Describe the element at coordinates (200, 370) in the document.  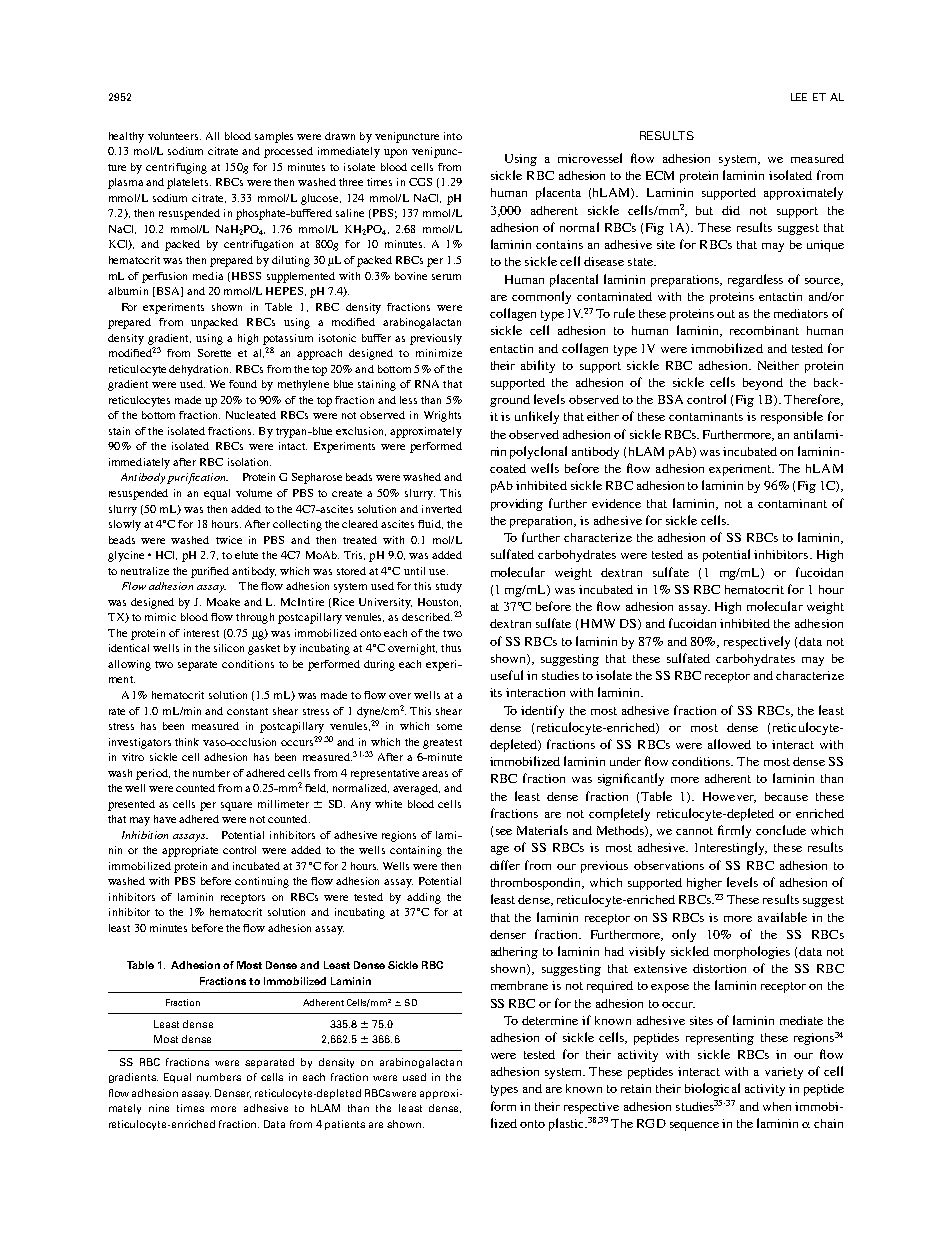
I see `dehydration` at that location.
